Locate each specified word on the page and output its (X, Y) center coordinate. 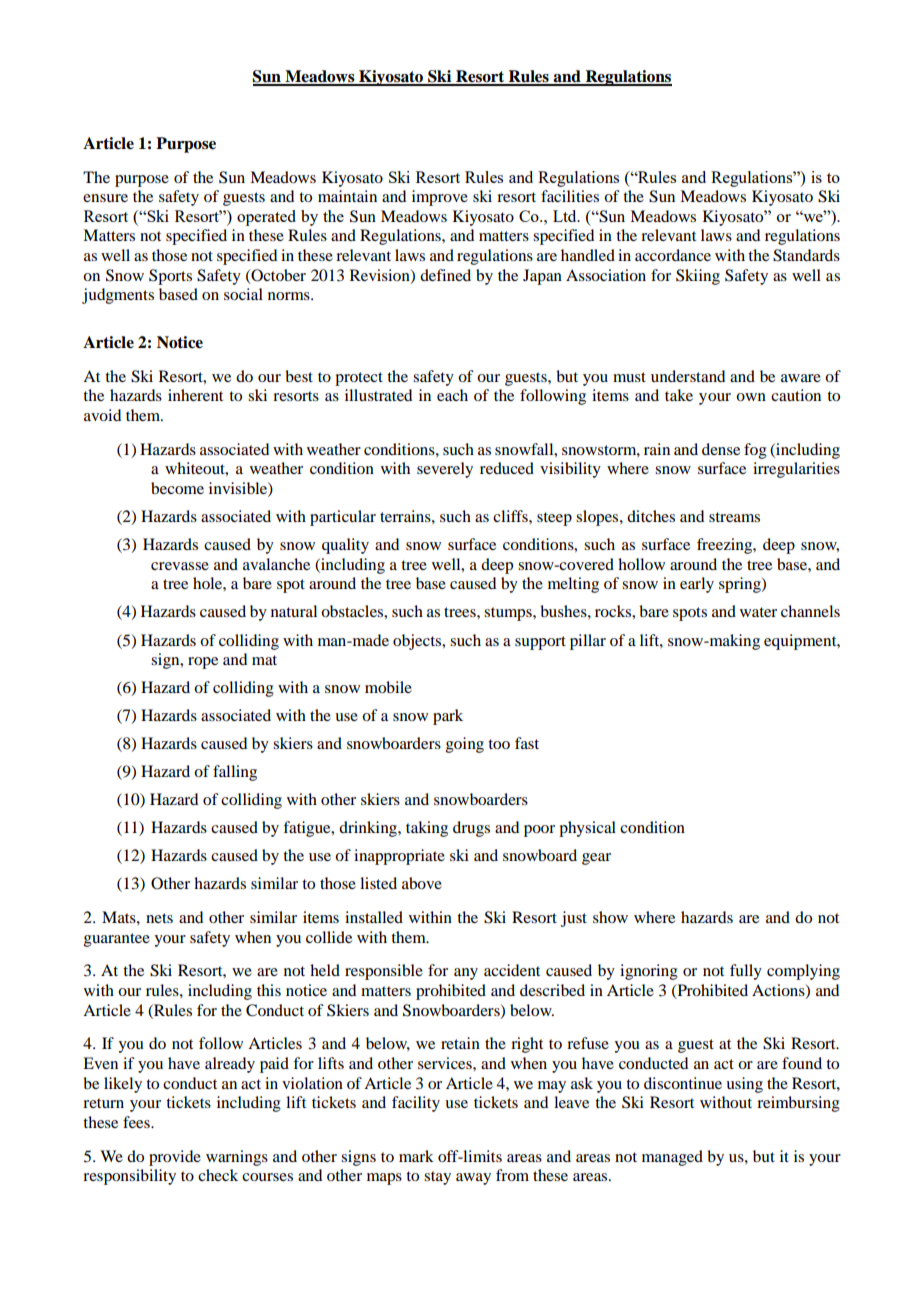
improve (440, 198)
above (422, 883)
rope (203, 663)
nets (159, 918)
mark (416, 1156)
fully (746, 972)
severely (445, 470)
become (177, 488)
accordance (673, 255)
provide (175, 1158)
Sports (170, 277)
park (448, 717)
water (758, 612)
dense (721, 449)
